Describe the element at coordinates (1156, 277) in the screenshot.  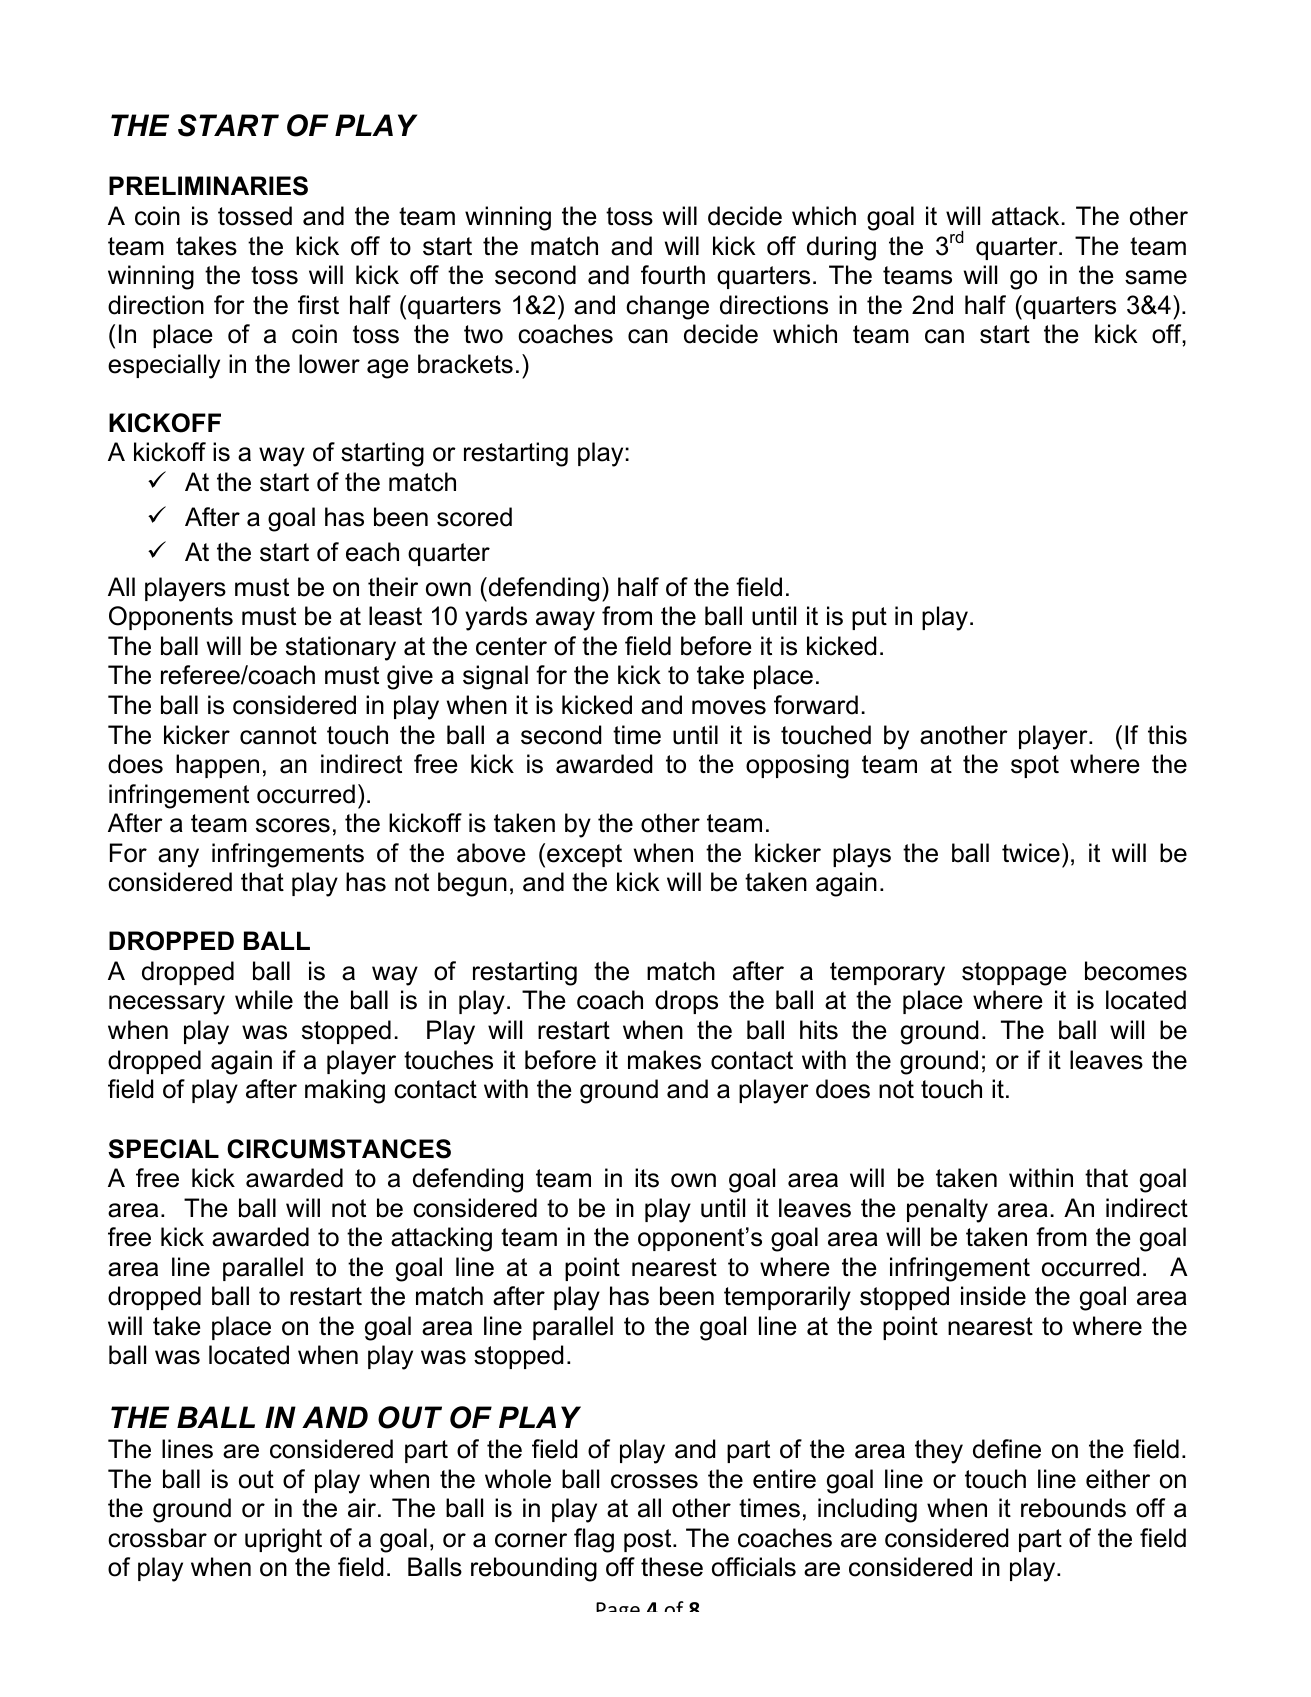
I see `same` at that location.
